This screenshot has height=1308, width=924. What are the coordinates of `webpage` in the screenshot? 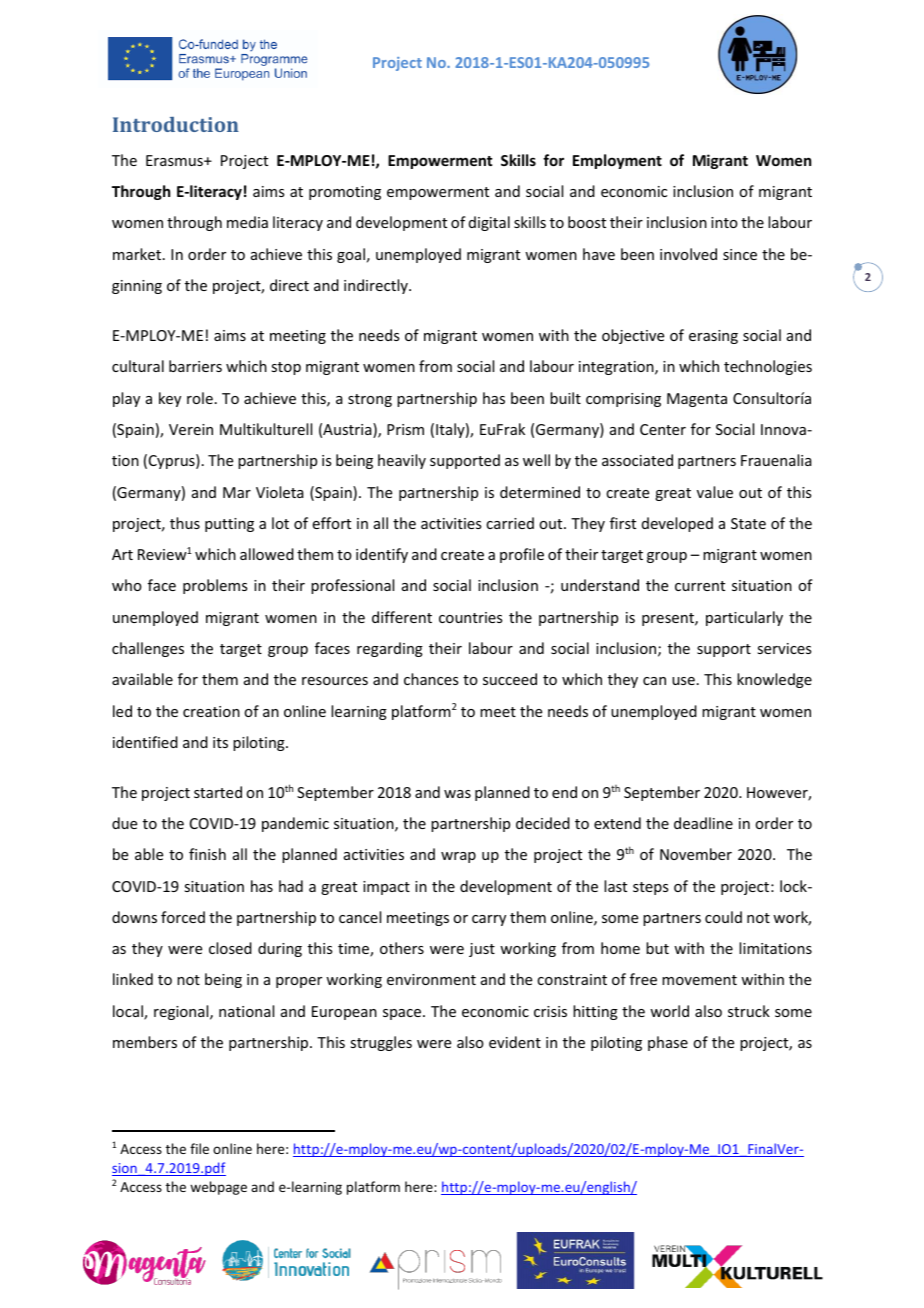 It's located at (218, 1188).
